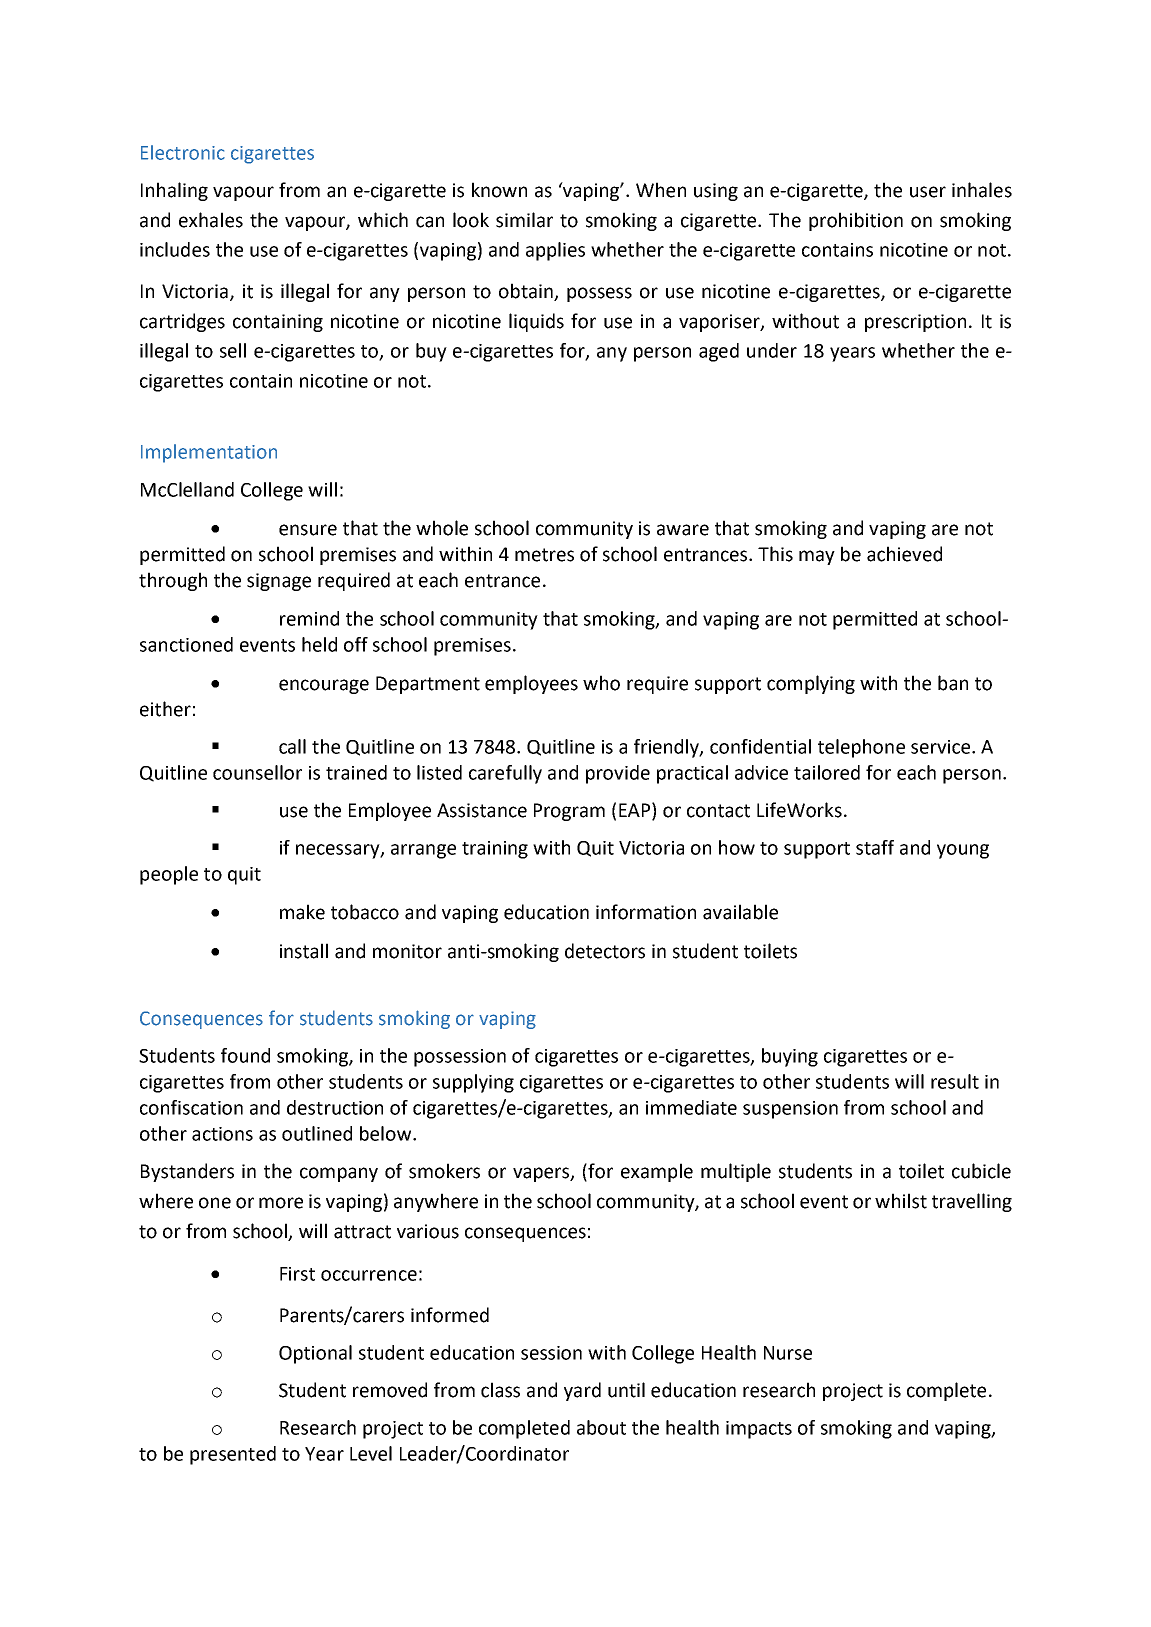 The image size is (1151, 1627). What do you see at coordinates (524, 220) in the page?
I see `similar` at bounding box center [524, 220].
